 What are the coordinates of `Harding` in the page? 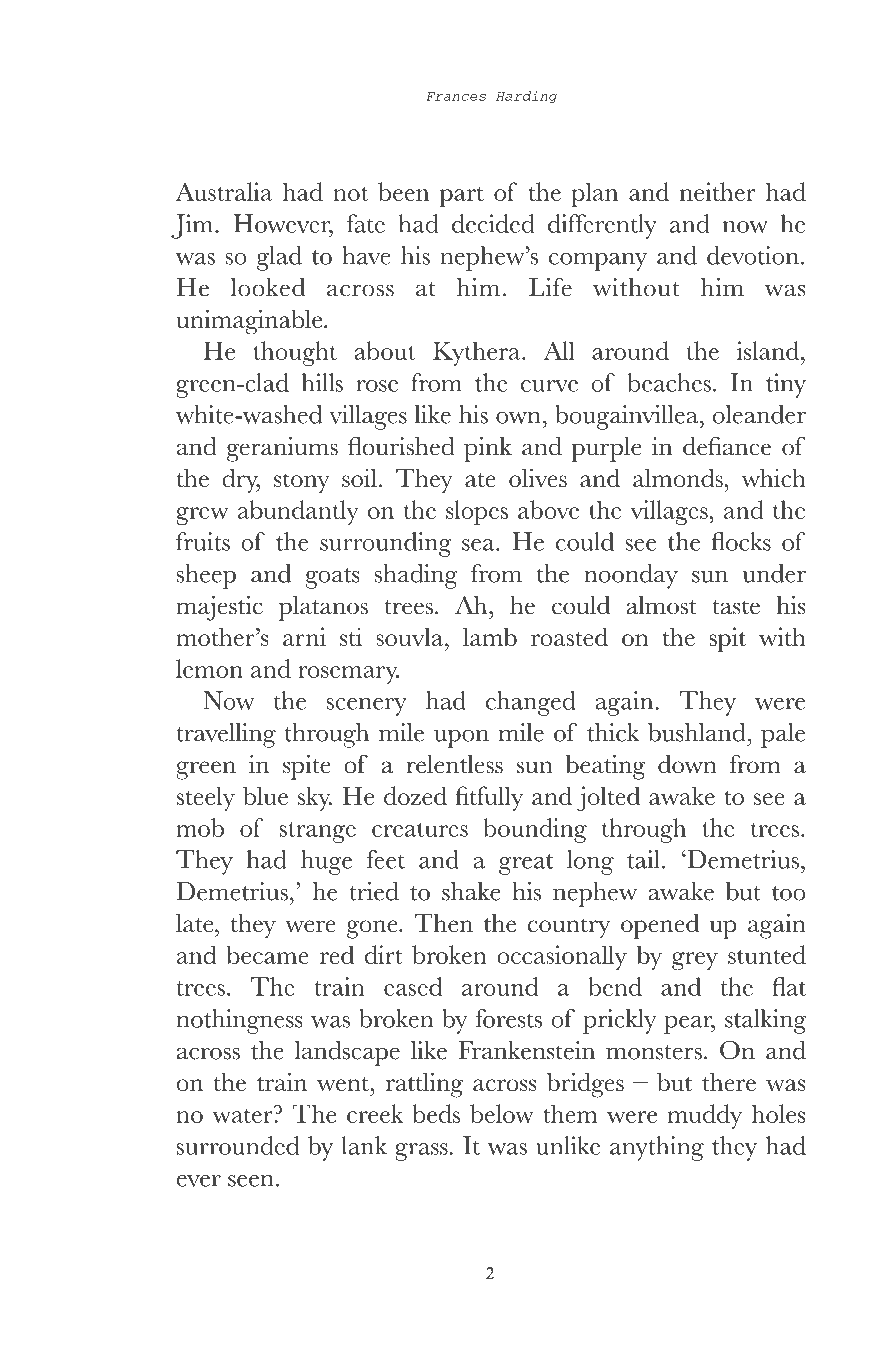 It's located at (527, 97).
